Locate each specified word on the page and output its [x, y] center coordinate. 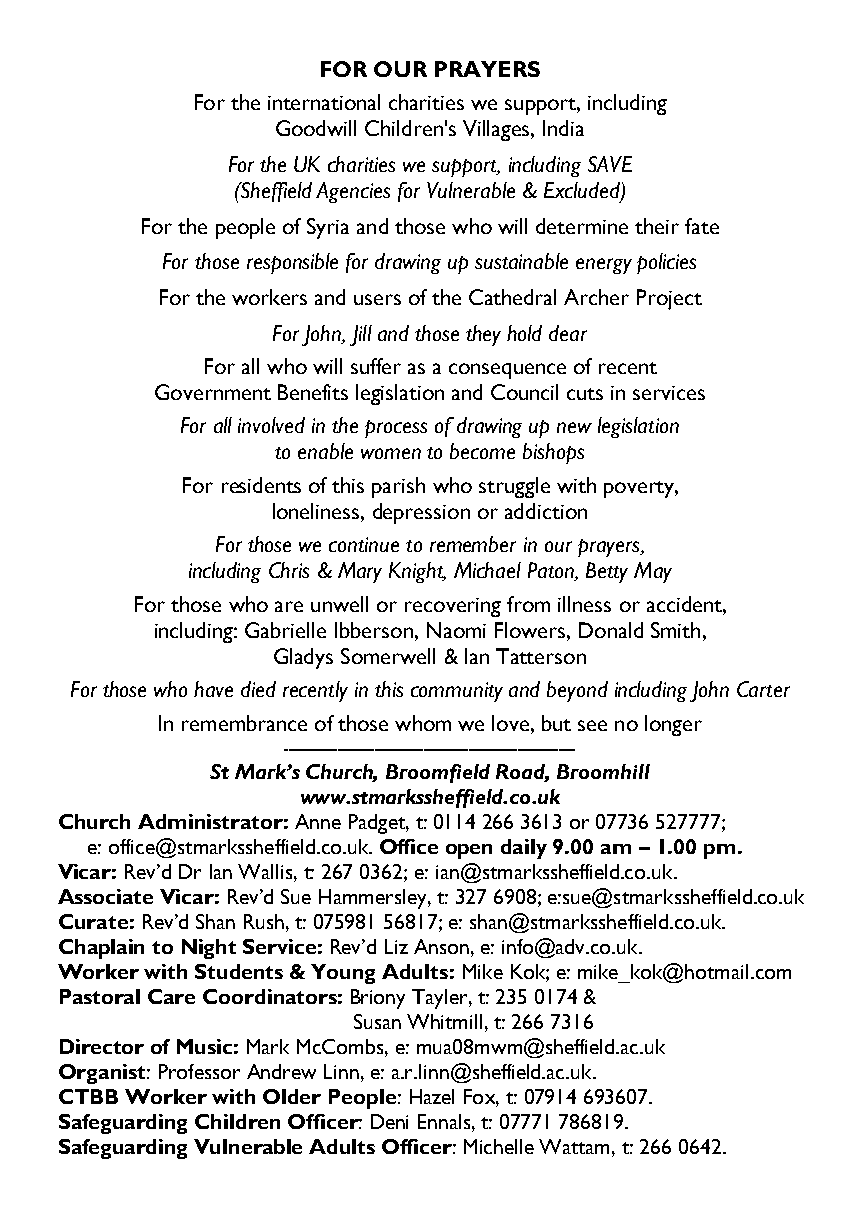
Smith [675, 630]
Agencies [353, 192]
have [213, 689]
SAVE [610, 164]
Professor [199, 1071]
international [324, 102]
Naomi [456, 630]
